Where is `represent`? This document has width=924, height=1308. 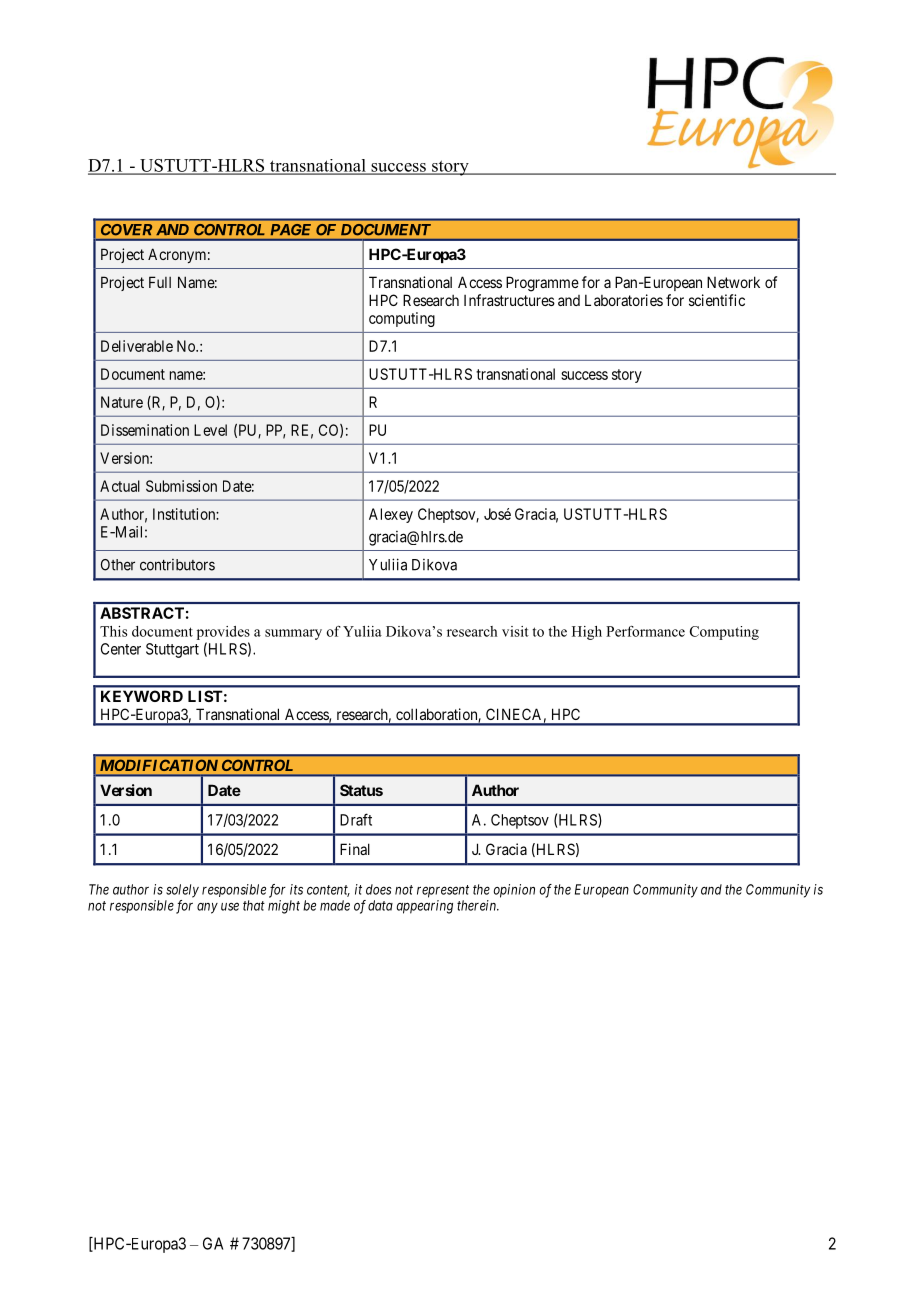 represent is located at coordinates (443, 891).
